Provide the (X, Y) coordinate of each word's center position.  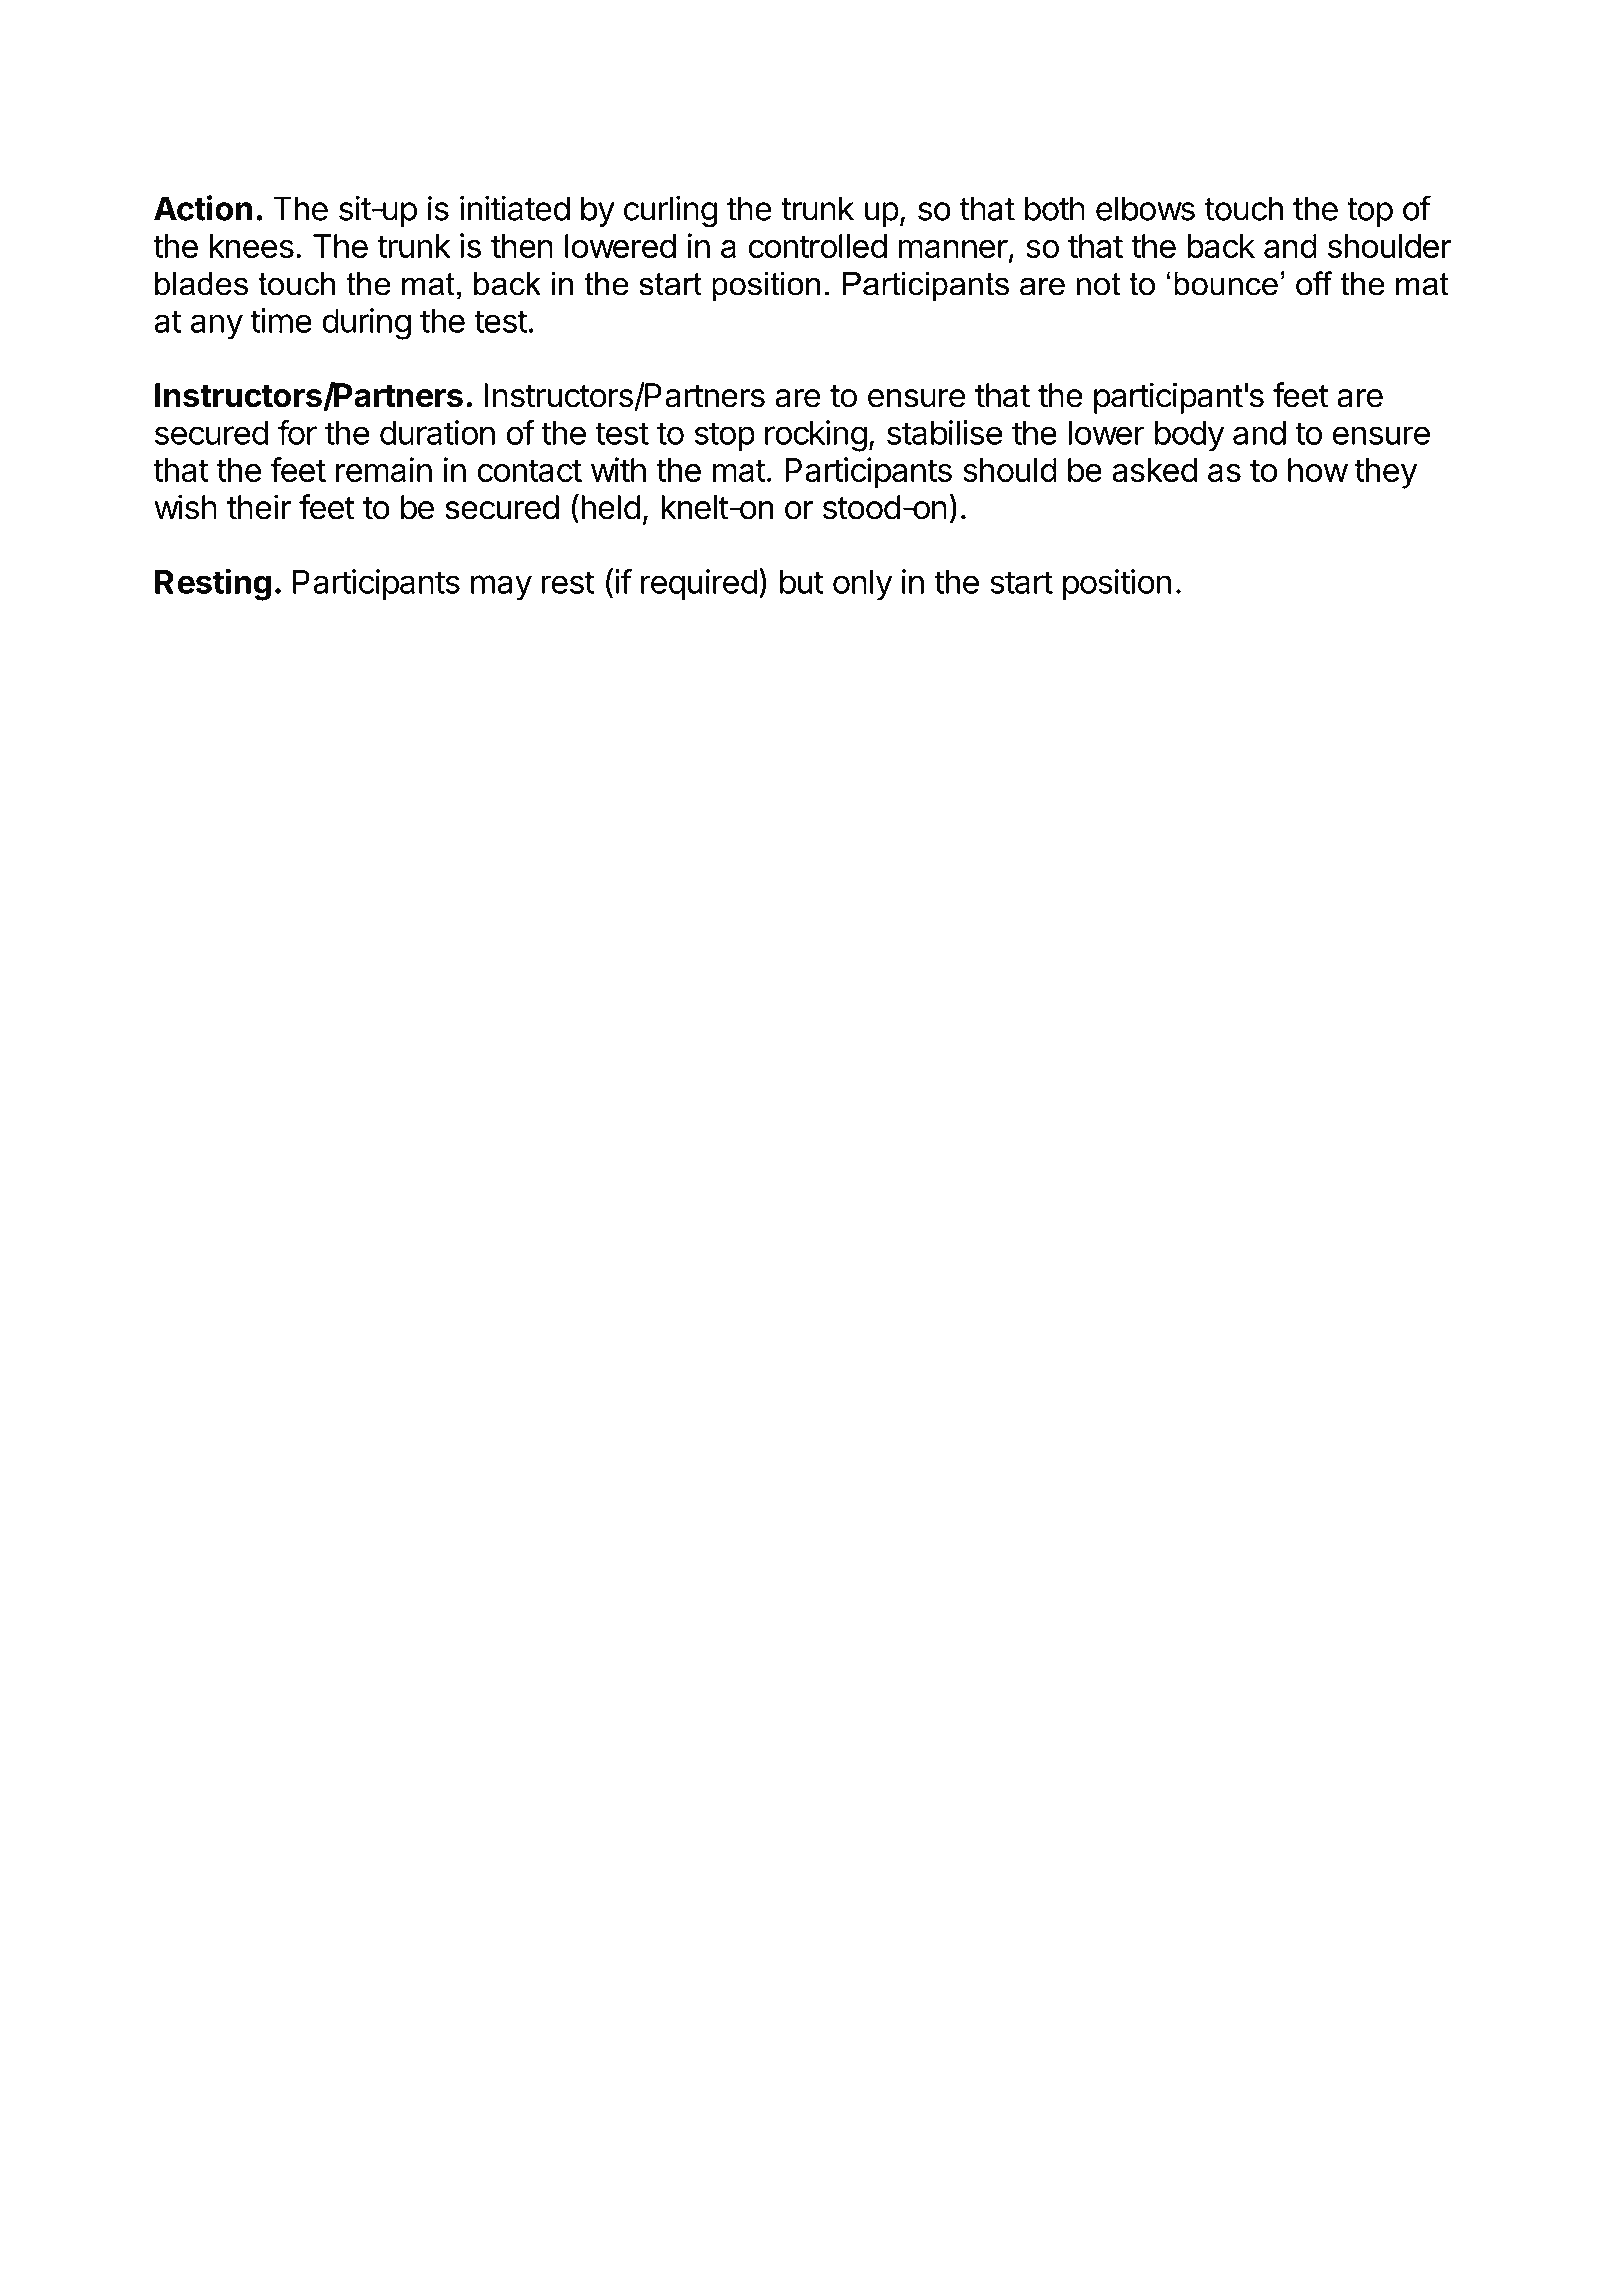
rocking (816, 436)
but (802, 582)
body (1189, 436)
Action (203, 208)
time (281, 320)
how (1318, 470)
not (1098, 284)
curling (671, 212)
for (297, 432)
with (618, 469)
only (862, 585)
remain (384, 469)
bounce (1226, 283)
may (501, 588)
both (1055, 208)
